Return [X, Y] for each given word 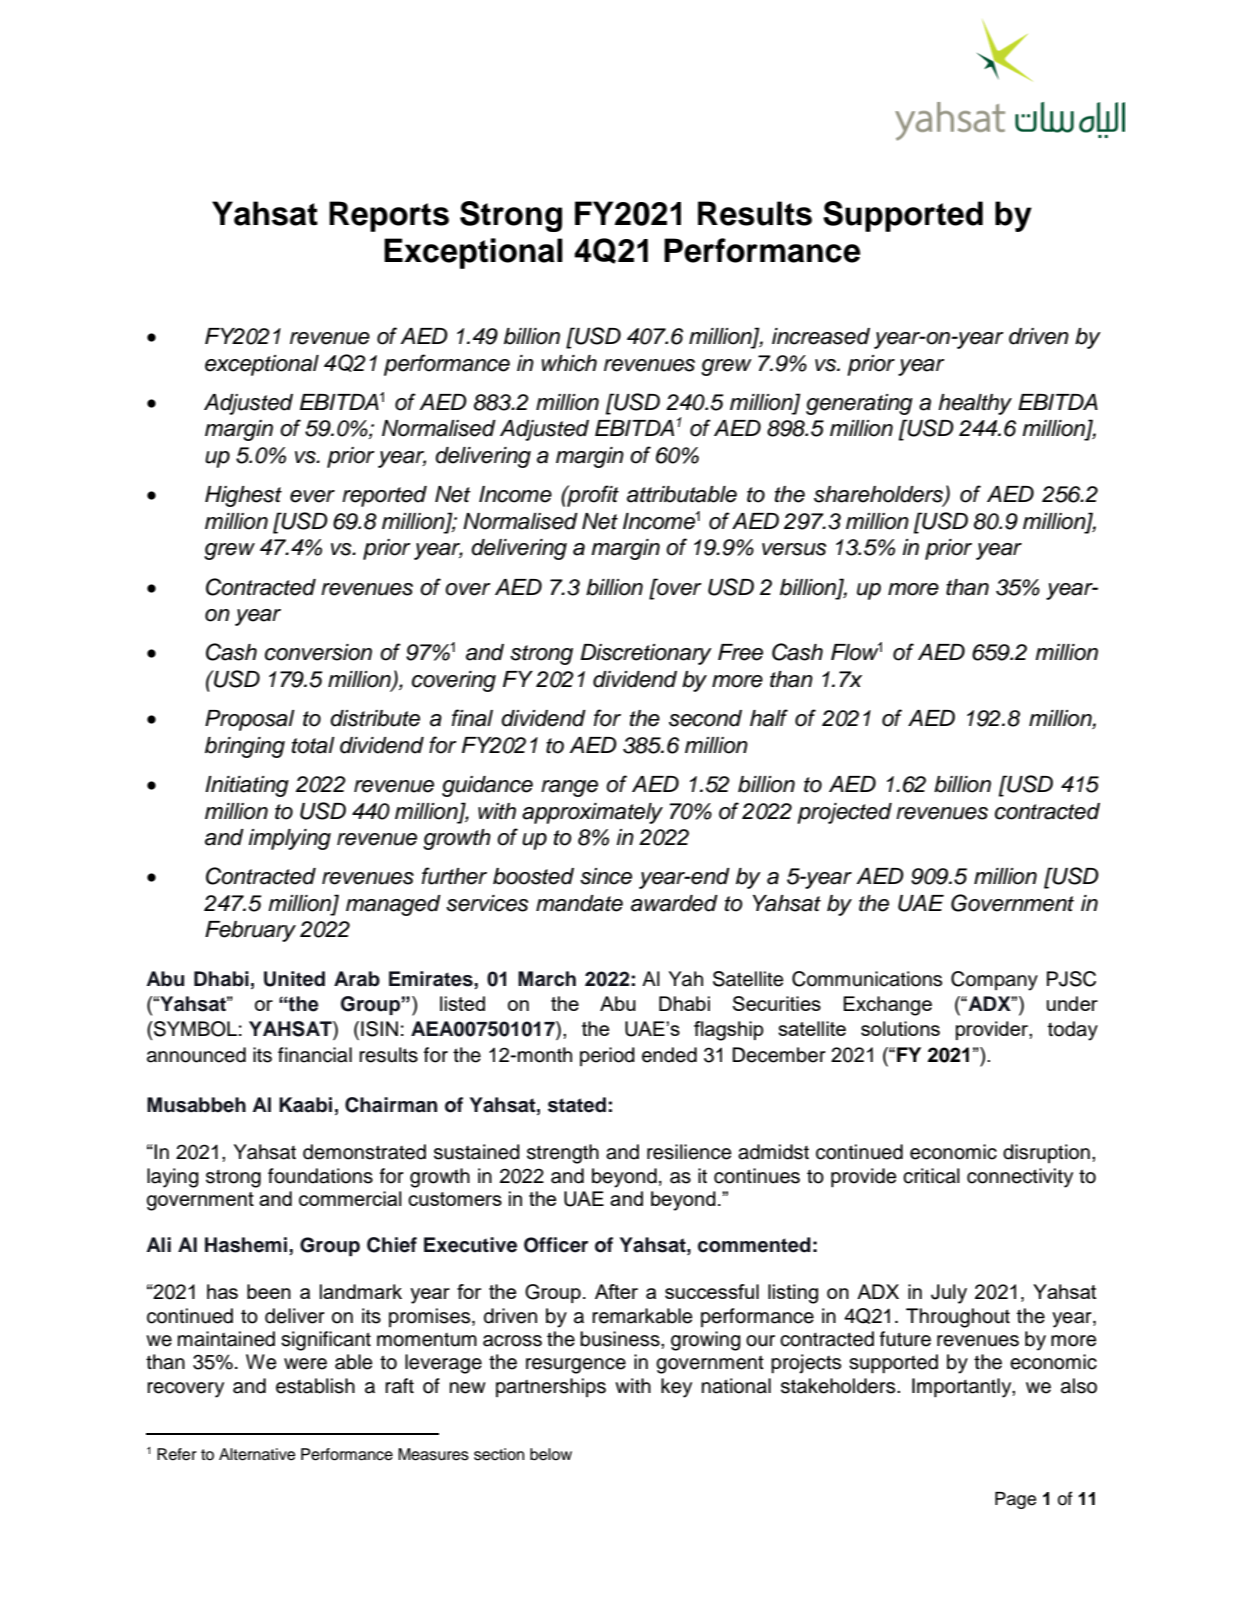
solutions [900, 1028]
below [551, 1454]
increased [821, 336]
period [607, 1056]
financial [315, 1055]
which [569, 363]
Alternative [257, 1454]
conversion [318, 652]
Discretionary [646, 654]
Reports [389, 216]
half [769, 718]
